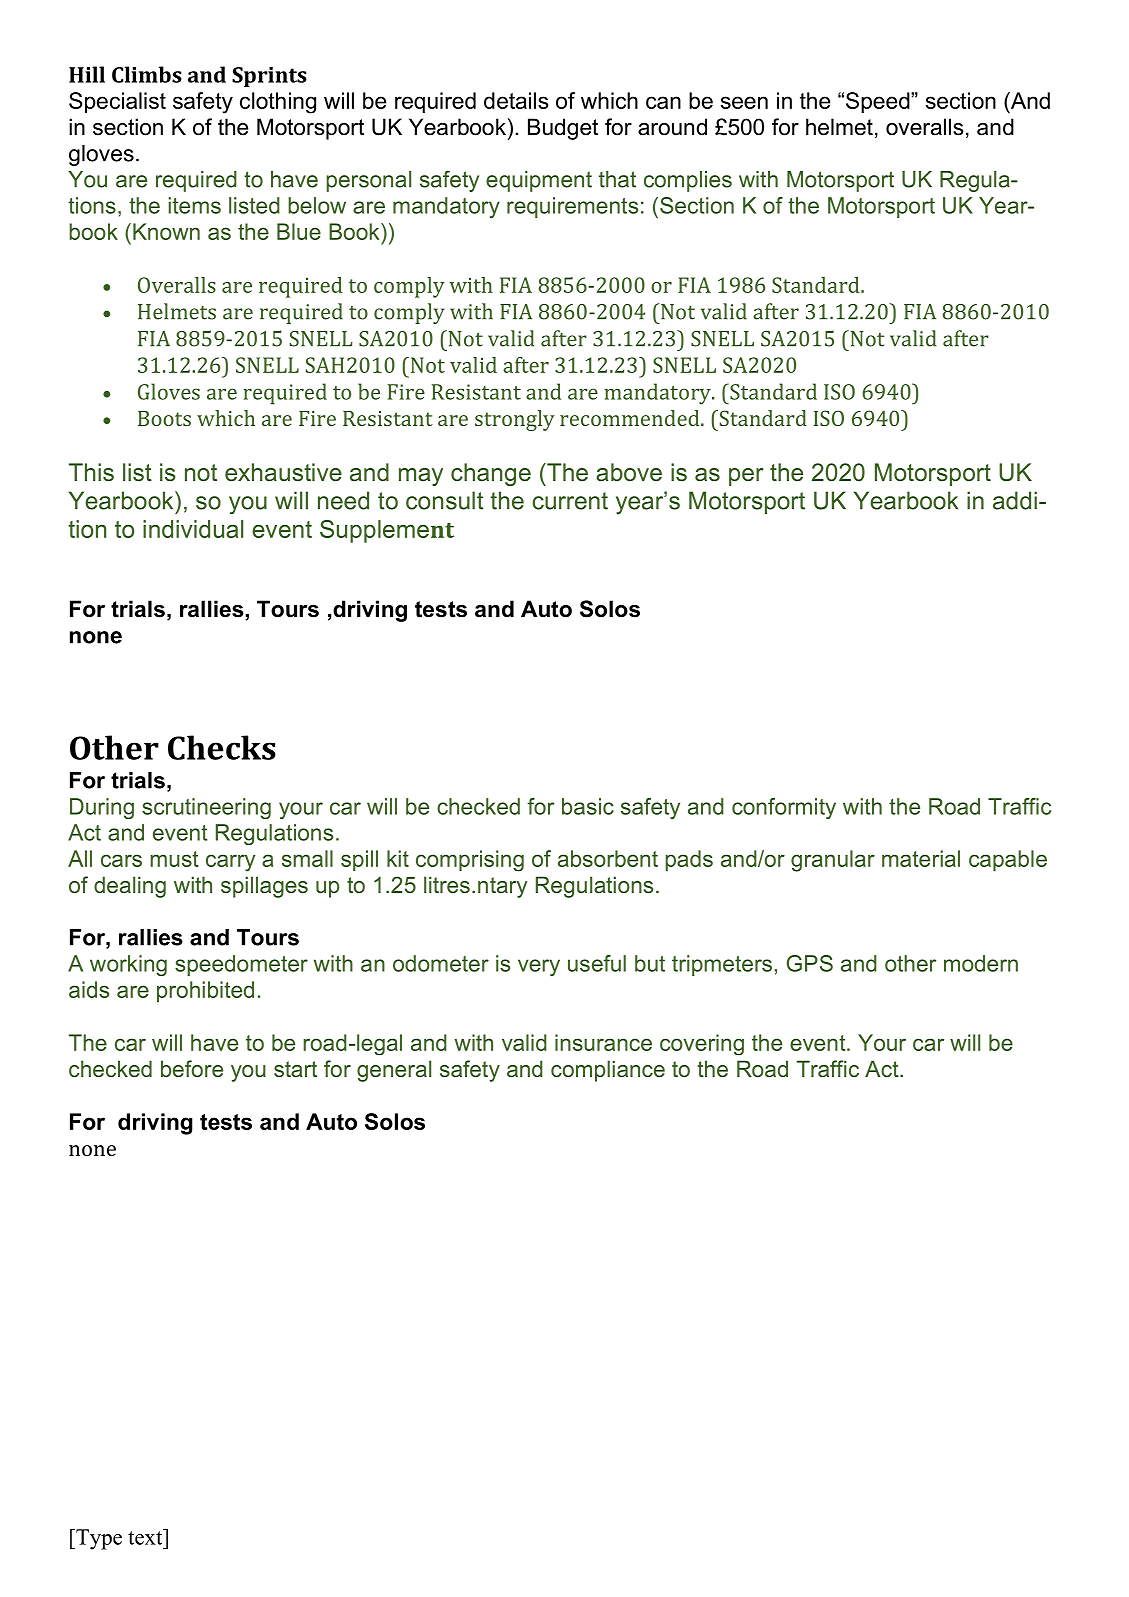 The width and height of the document is (1129, 1597). I want to click on Climbs, so click(147, 74).
